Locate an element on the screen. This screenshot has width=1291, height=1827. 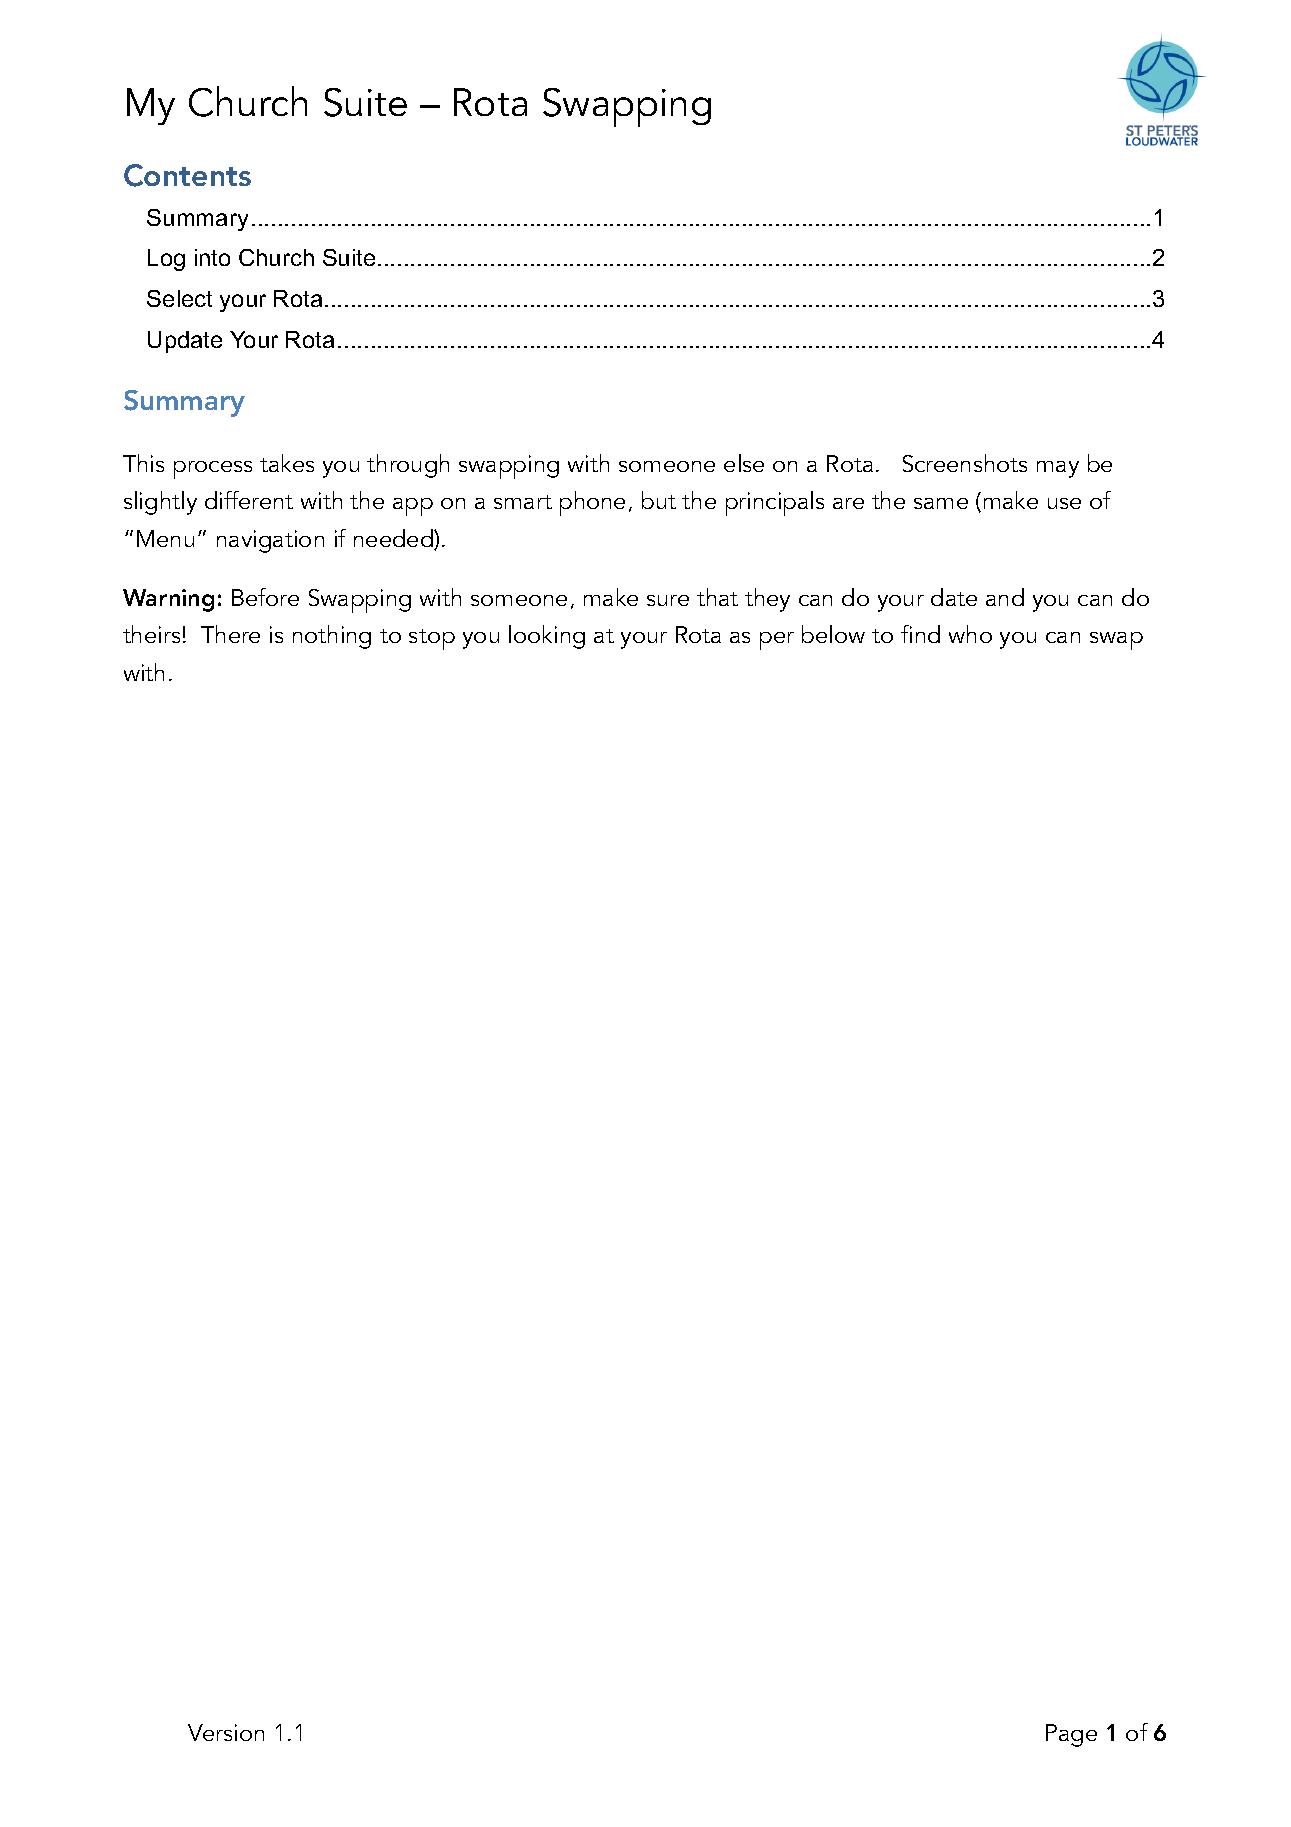
into is located at coordinates (212, 257).
